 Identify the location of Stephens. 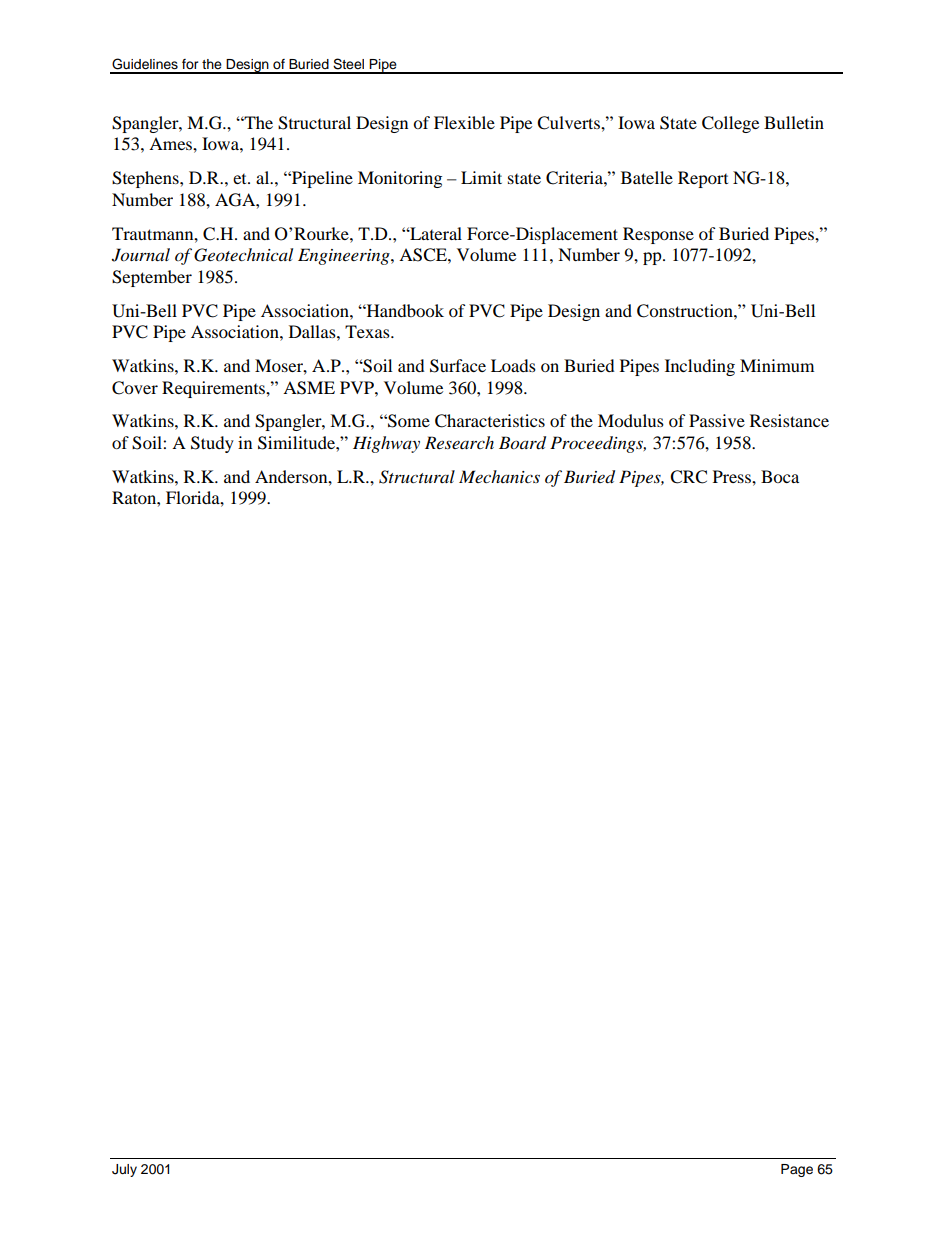
(146, 179).
